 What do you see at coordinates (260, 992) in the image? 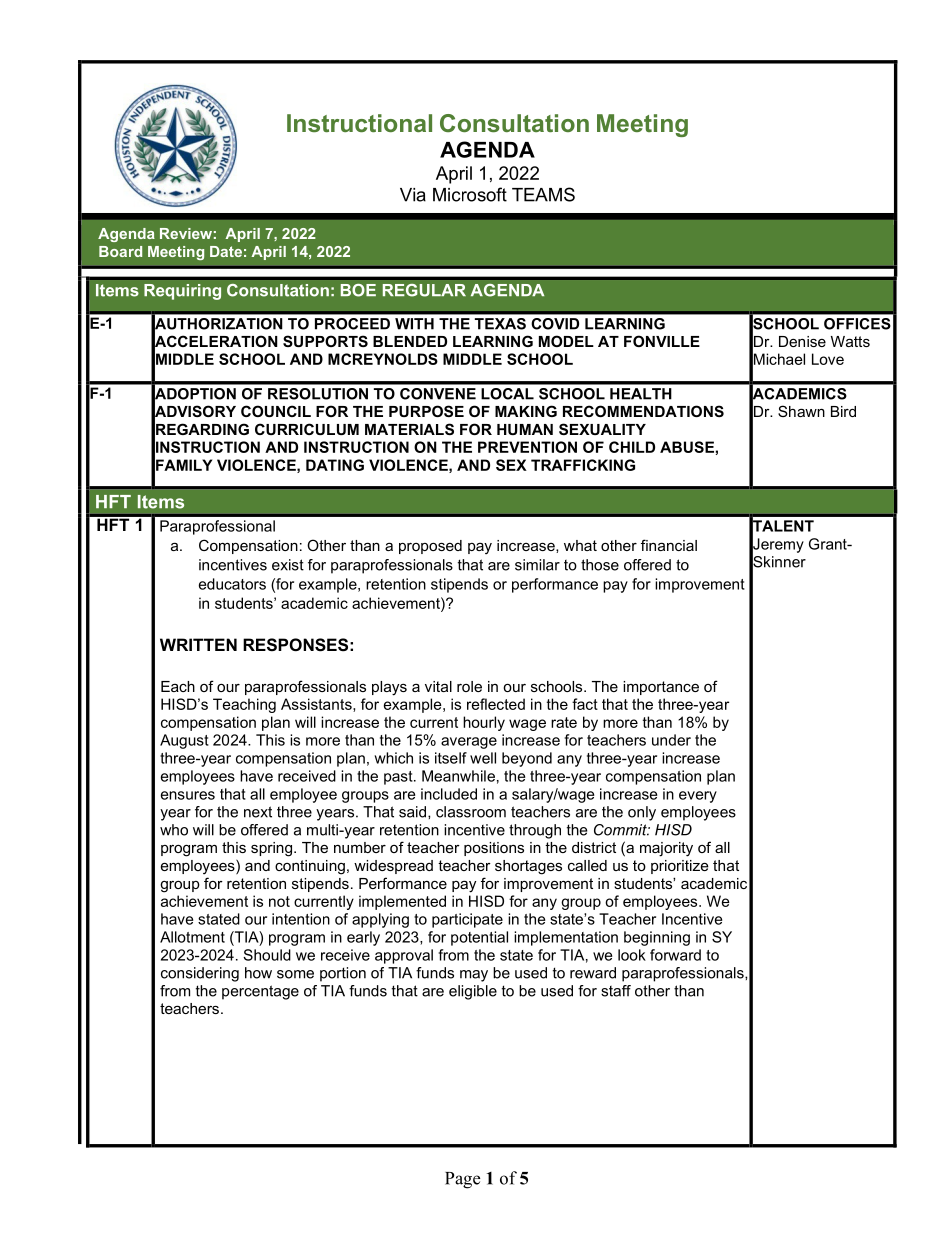
I see `percentage` at bounding box center [260, 992].
